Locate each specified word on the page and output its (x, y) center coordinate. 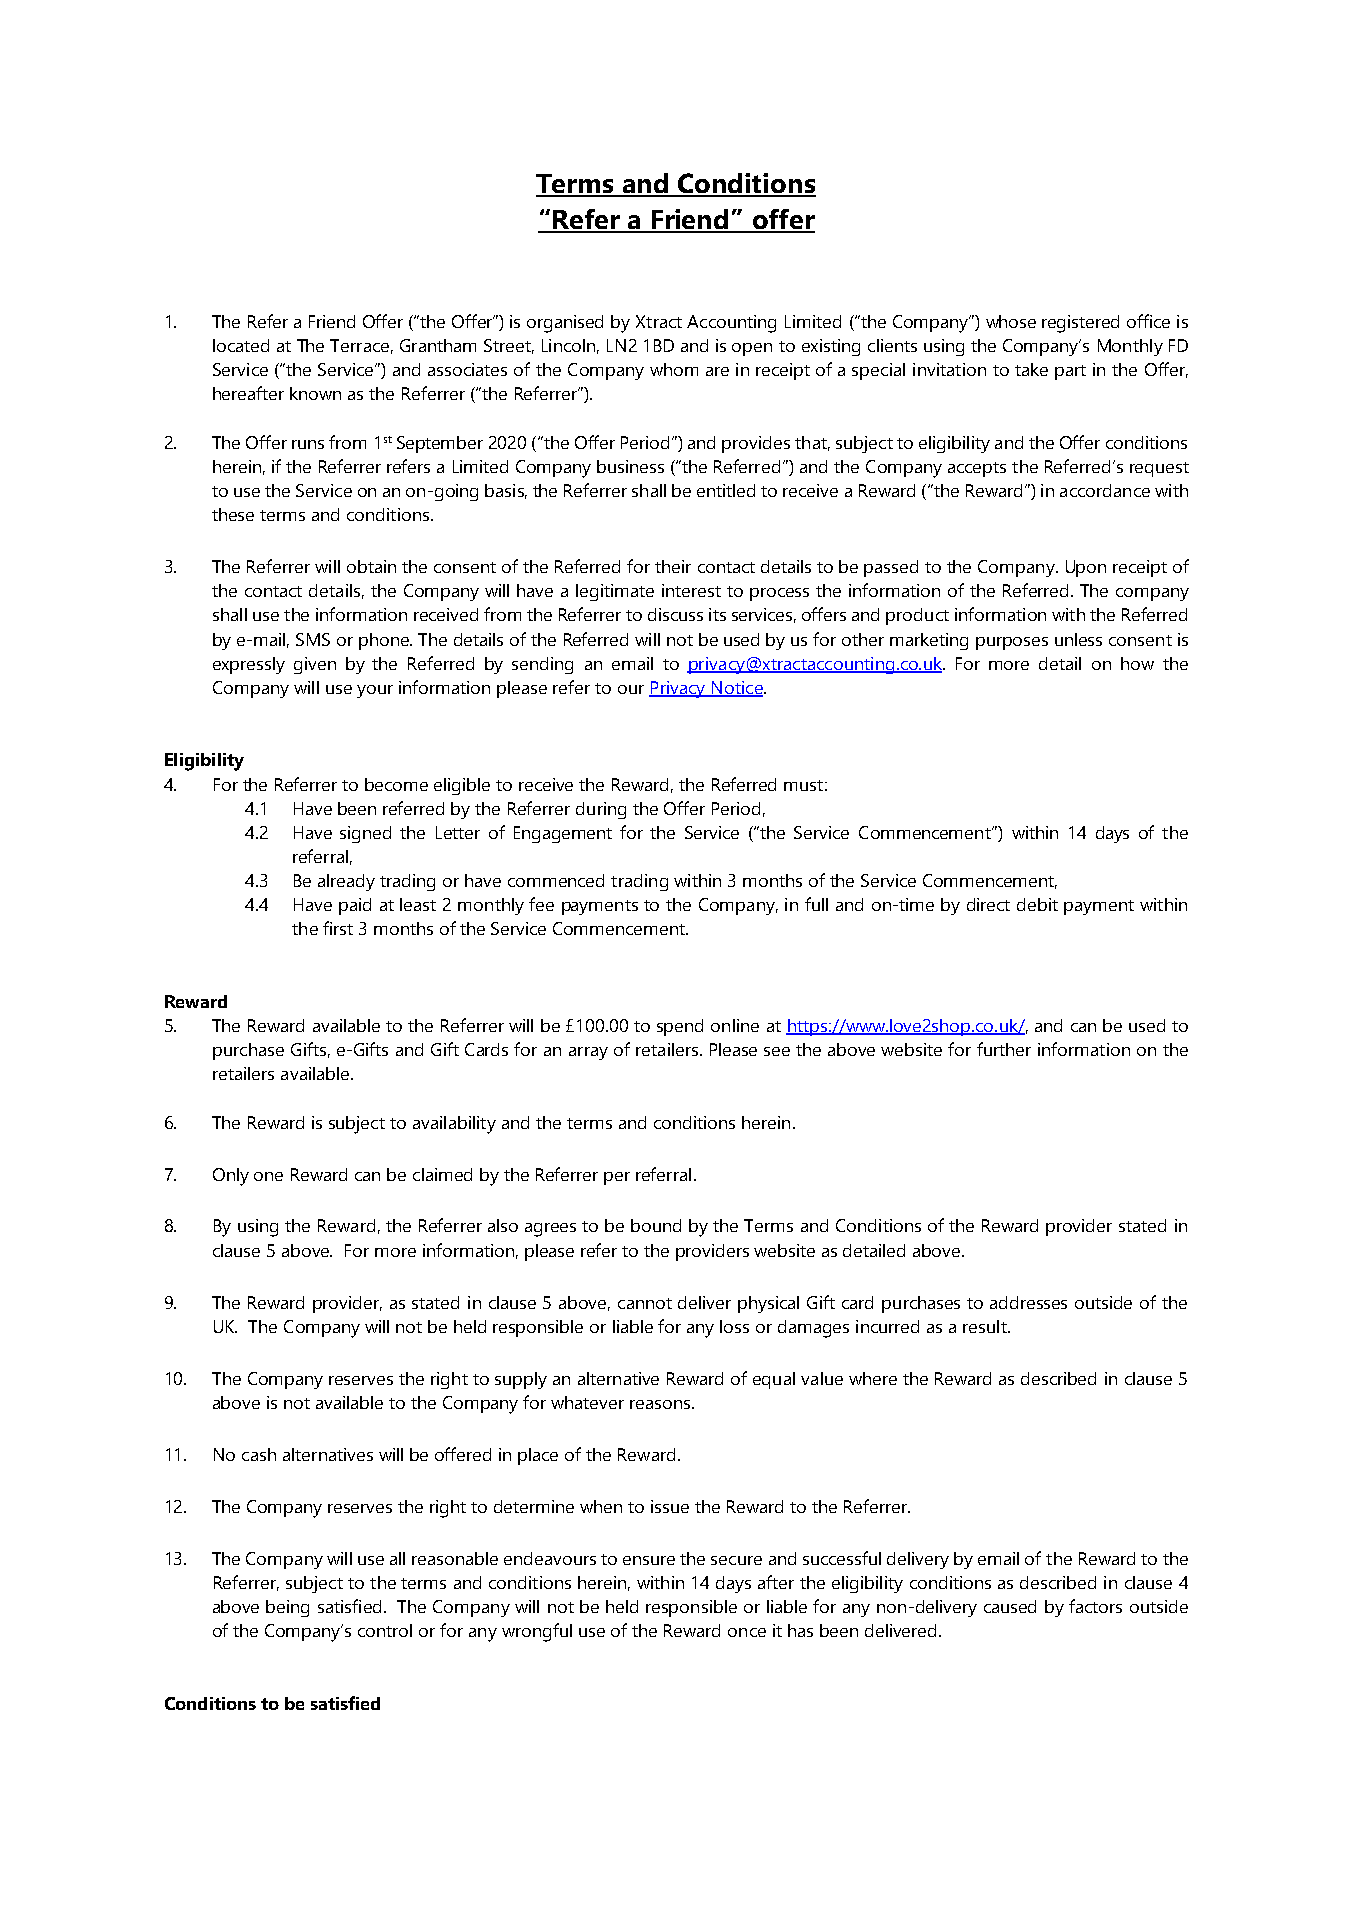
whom (674, 369)
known (315, 393)
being (287, 1608)
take (1031, 369)
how (1137, 663)
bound (656, 1225)
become (396, 784)
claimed (442, 1174)
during (601, 810)
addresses (1028, 1302)
